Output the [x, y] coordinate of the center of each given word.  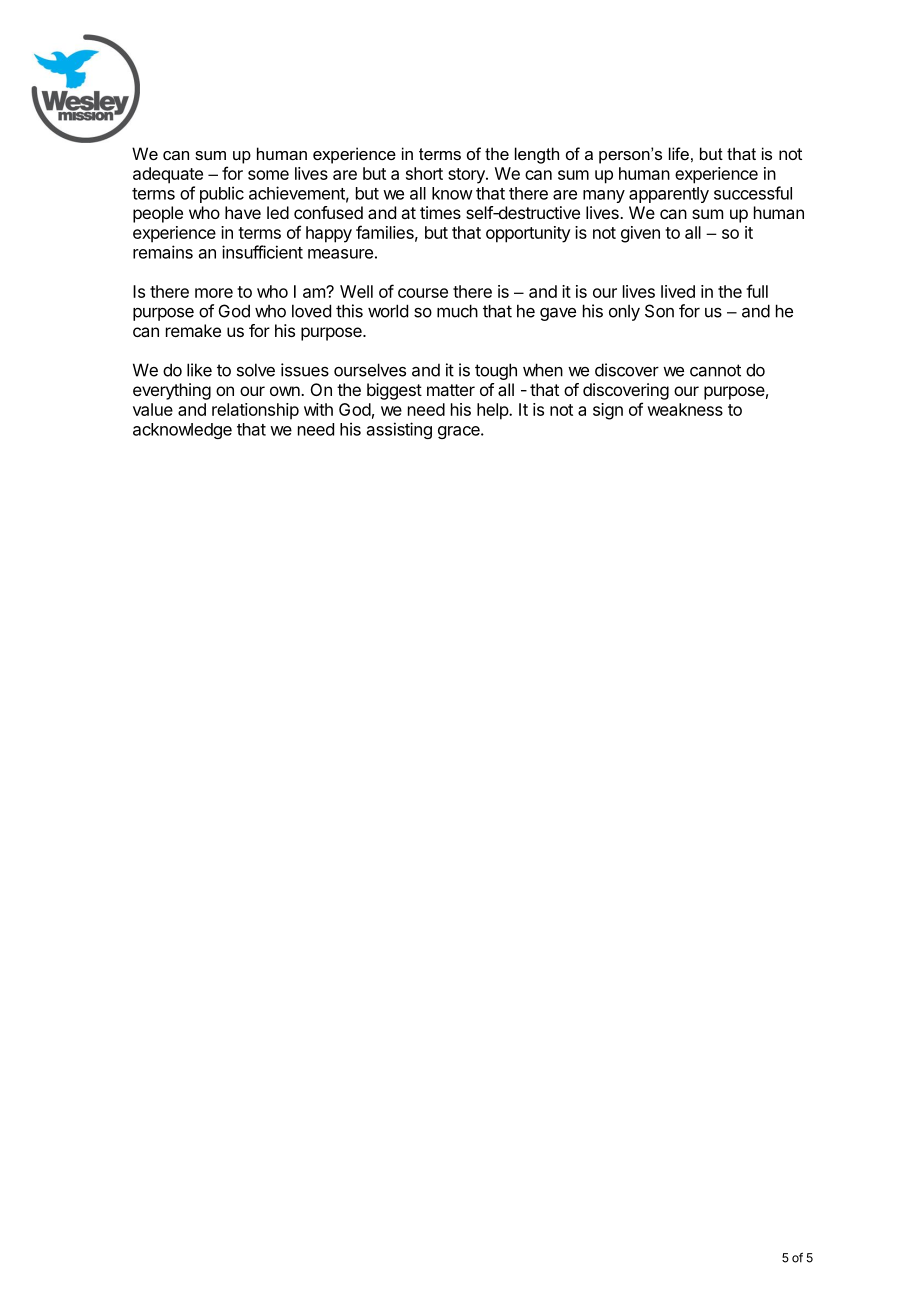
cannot [715, 370]
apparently [669, 195]
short [424, 173]
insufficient [262, 252]
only [624, 312]
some [268, 175]
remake [193, 330]
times [440, 212]
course [423, 293]
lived [678, 291]
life [679, 153]
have [243, 212]
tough [496, 371]
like [199, 370]
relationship [255, 411]
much [457, 311]
